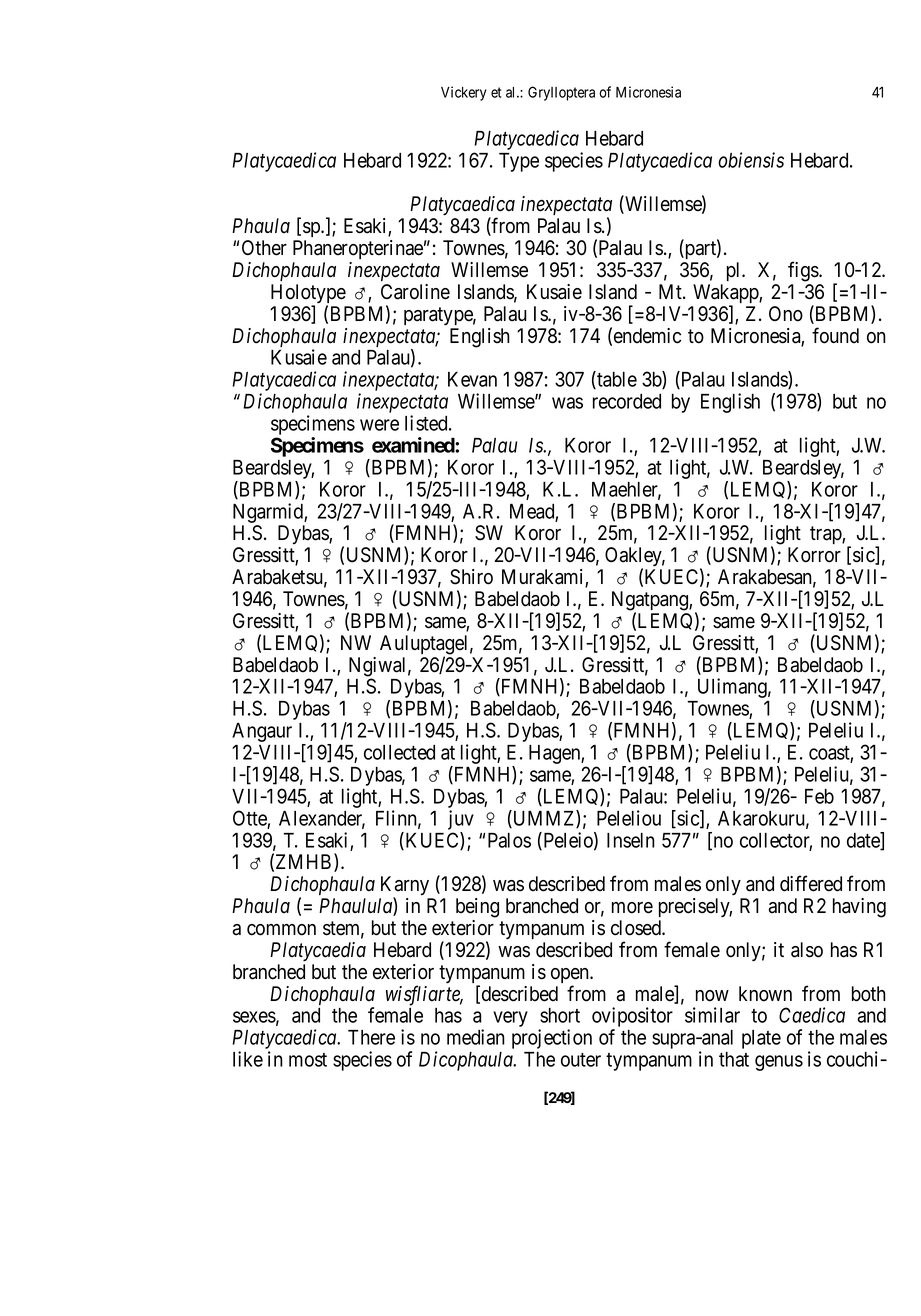 The width and height of the page is (921, 1316). I want to click on collected, so click(399, 752).
